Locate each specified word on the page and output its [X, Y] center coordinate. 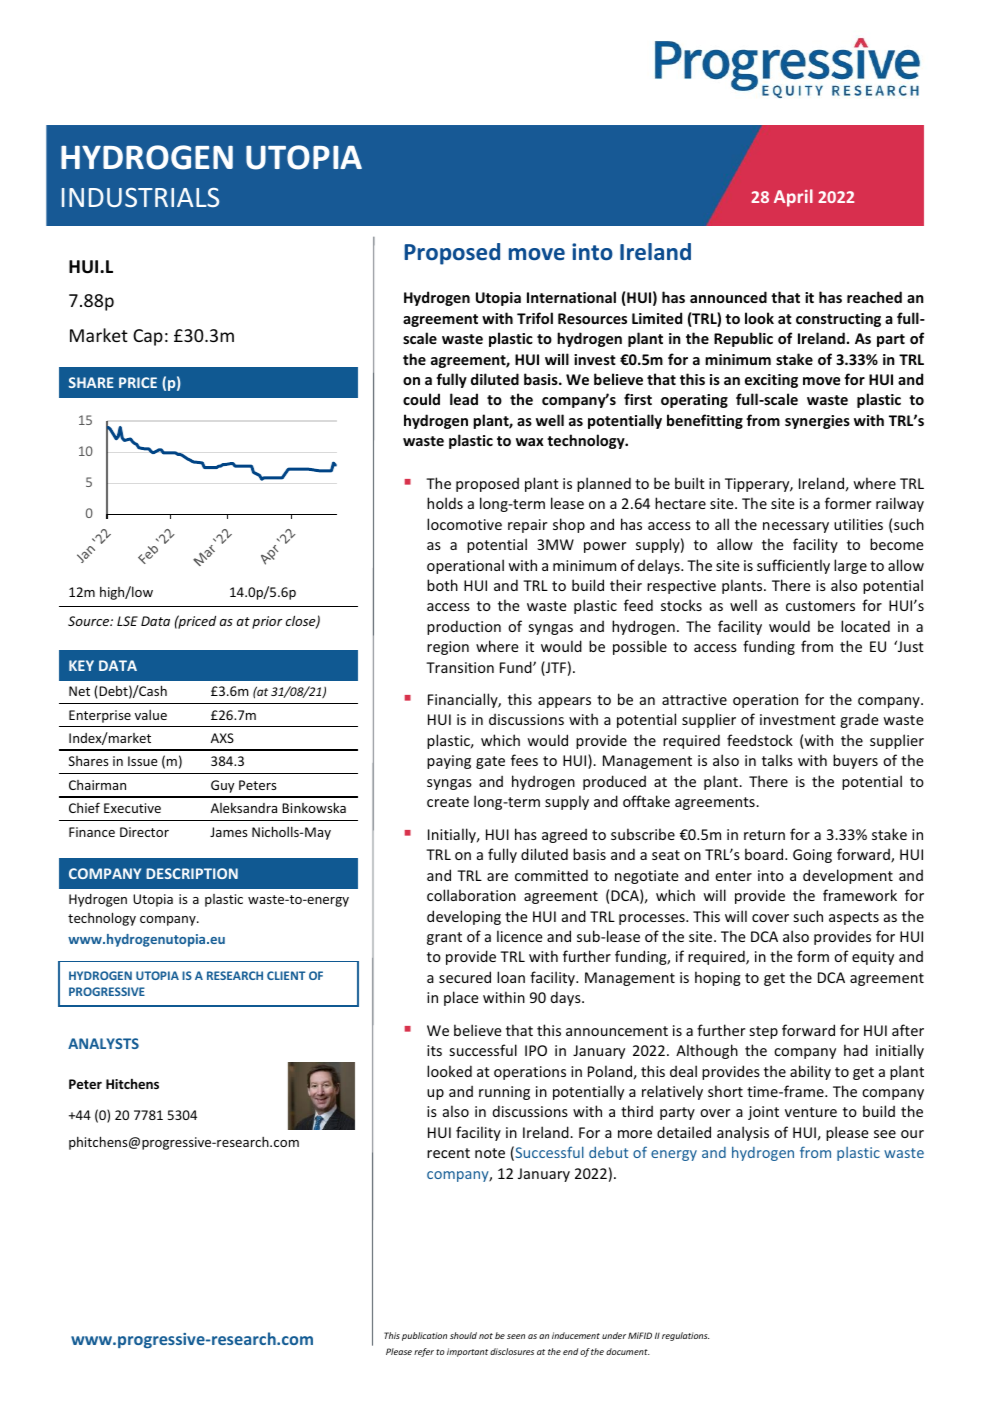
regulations [685, 1336]
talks [777, 760]
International [571, 297]
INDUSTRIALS [140, 197]
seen [516, 1336]
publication [424, 1336]
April [793, 198]
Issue [143, 761]
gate [490, 762]
